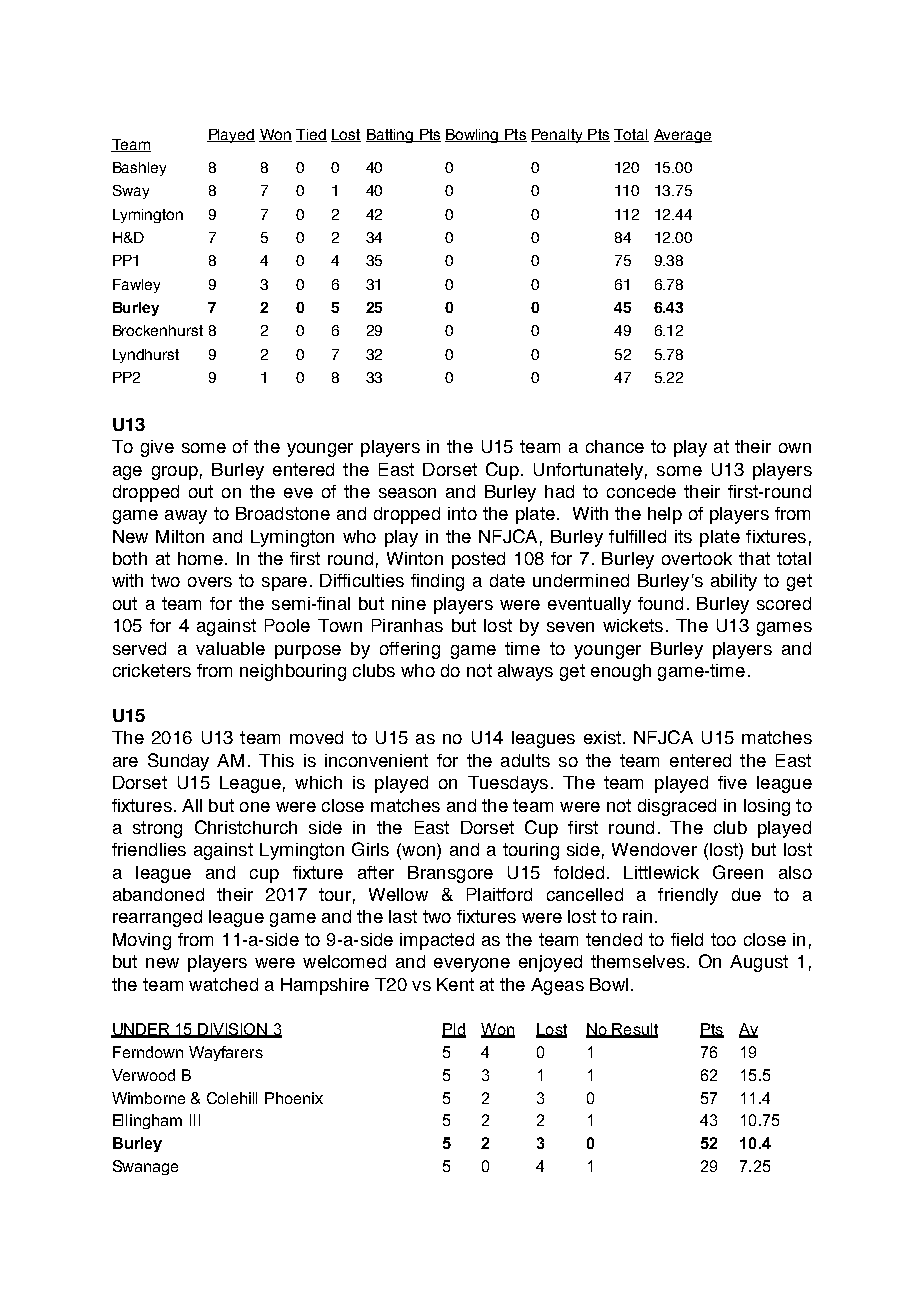 This image has height=1308, width=924. Describe the element at coordinates (131, 192) in the image. I see `Sway` at that location.
